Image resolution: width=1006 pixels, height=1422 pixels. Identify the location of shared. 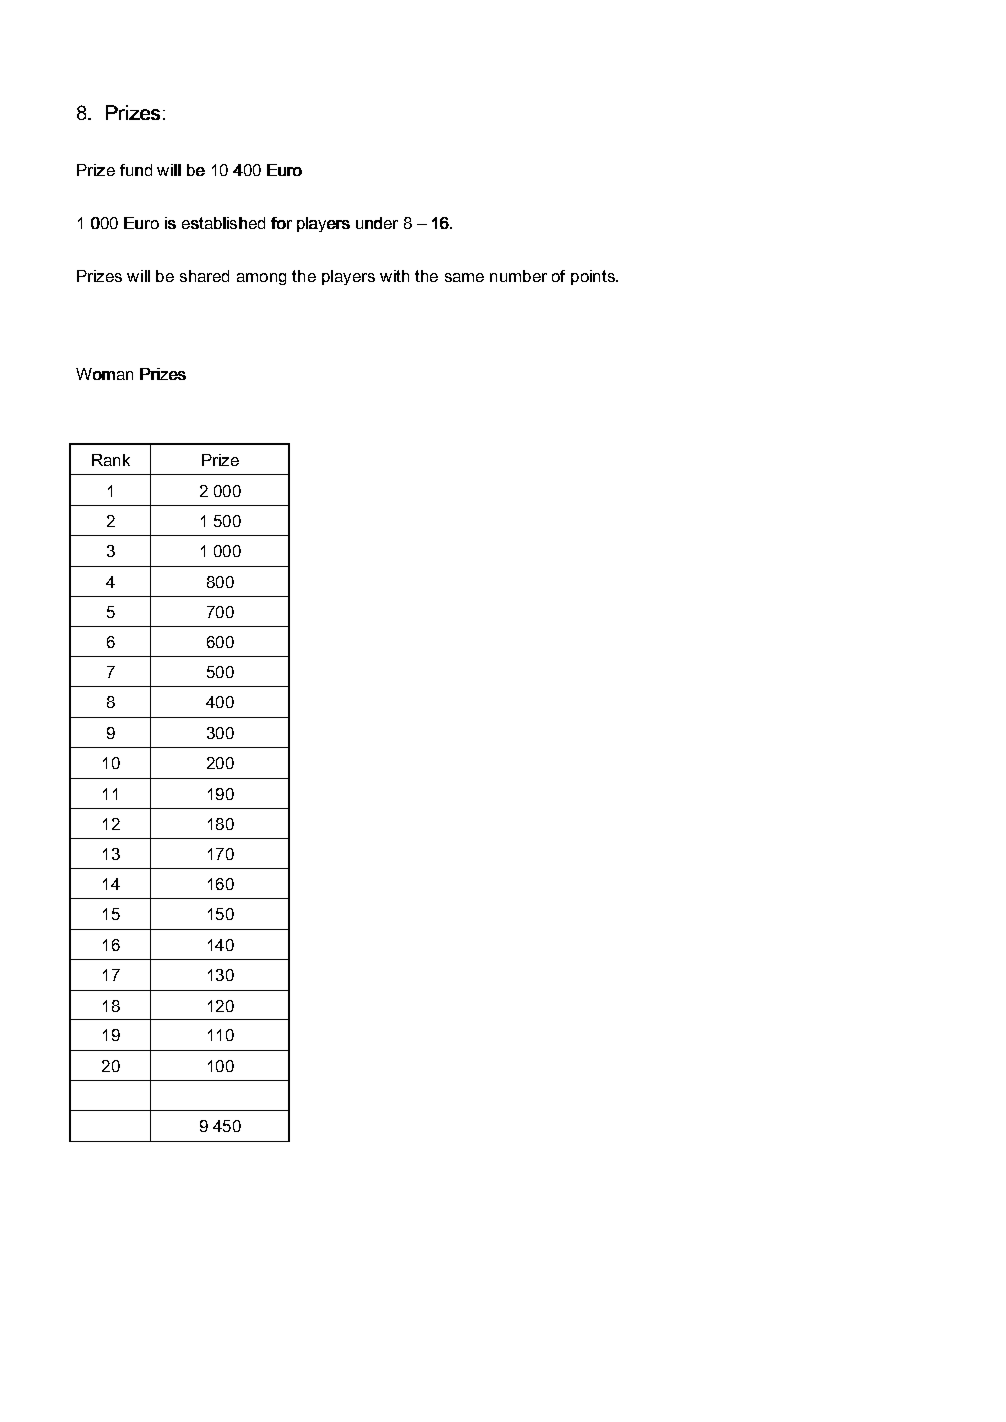
(204, 276).
